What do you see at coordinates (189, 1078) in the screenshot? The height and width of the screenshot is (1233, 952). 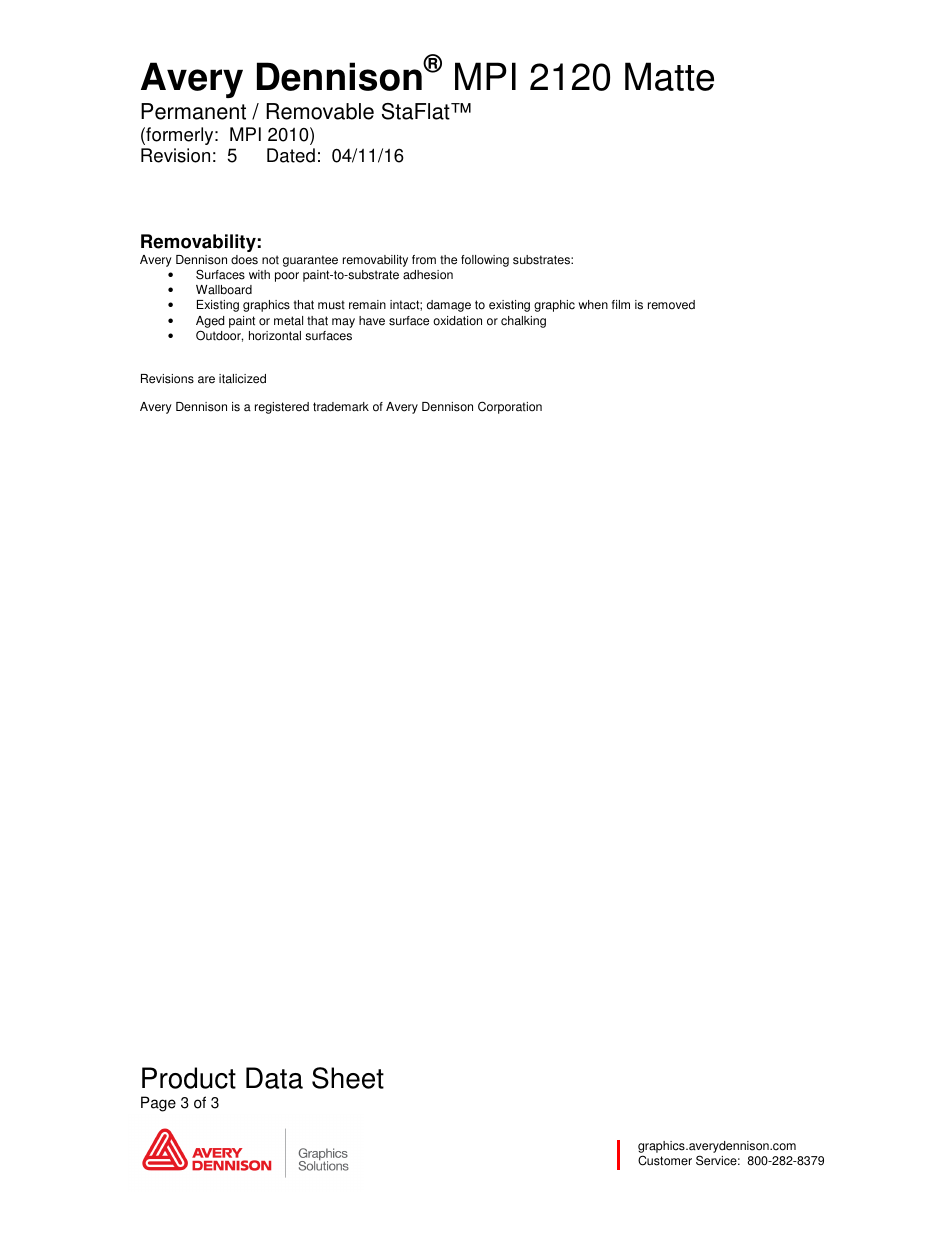 I see `Product` at bounding box center [189, 1078].
